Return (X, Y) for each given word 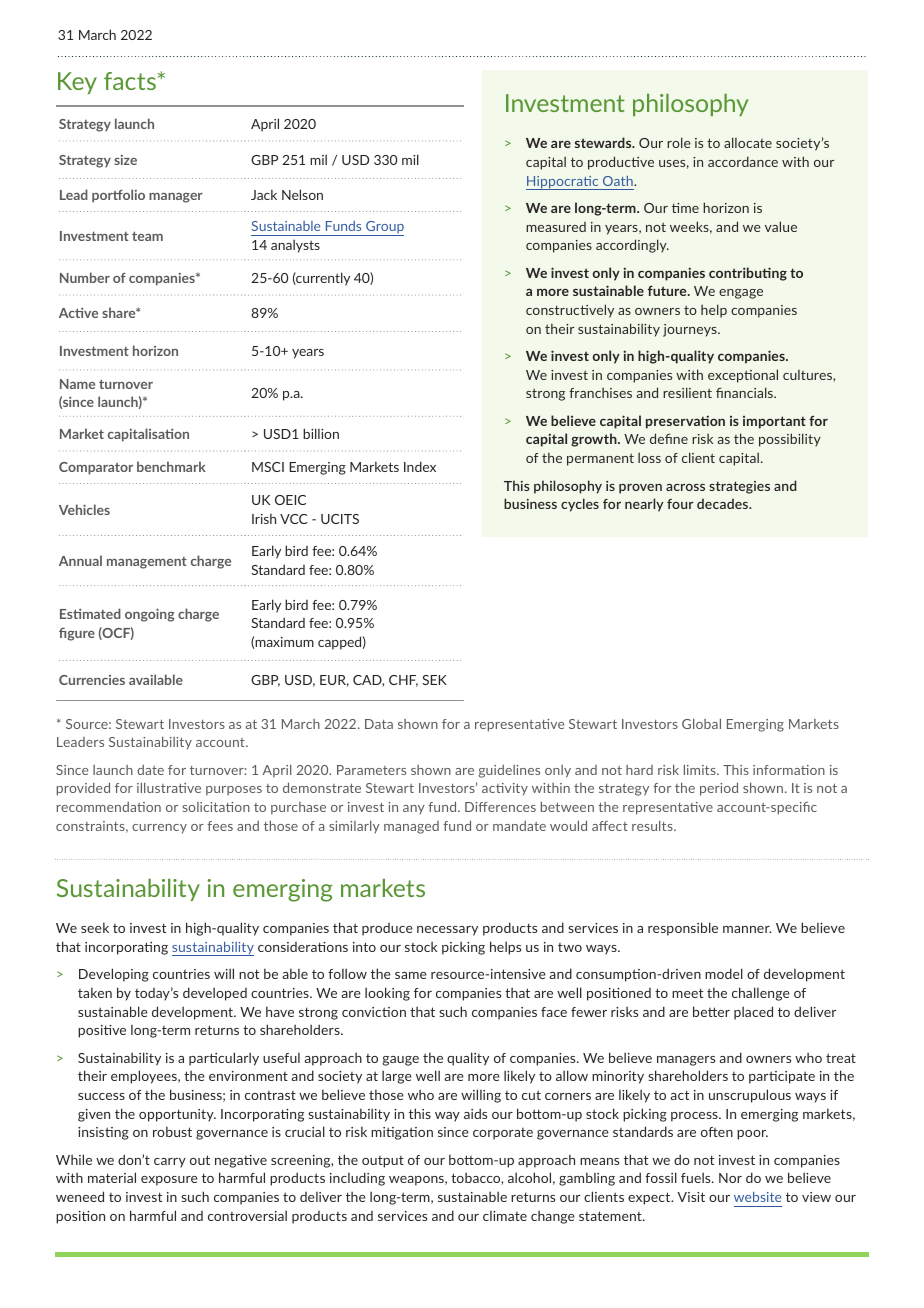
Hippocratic (563, 183)
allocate (748, 142)
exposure (169, 1181)
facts (130, 81)
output (383, 1162)
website (757, 1197)
